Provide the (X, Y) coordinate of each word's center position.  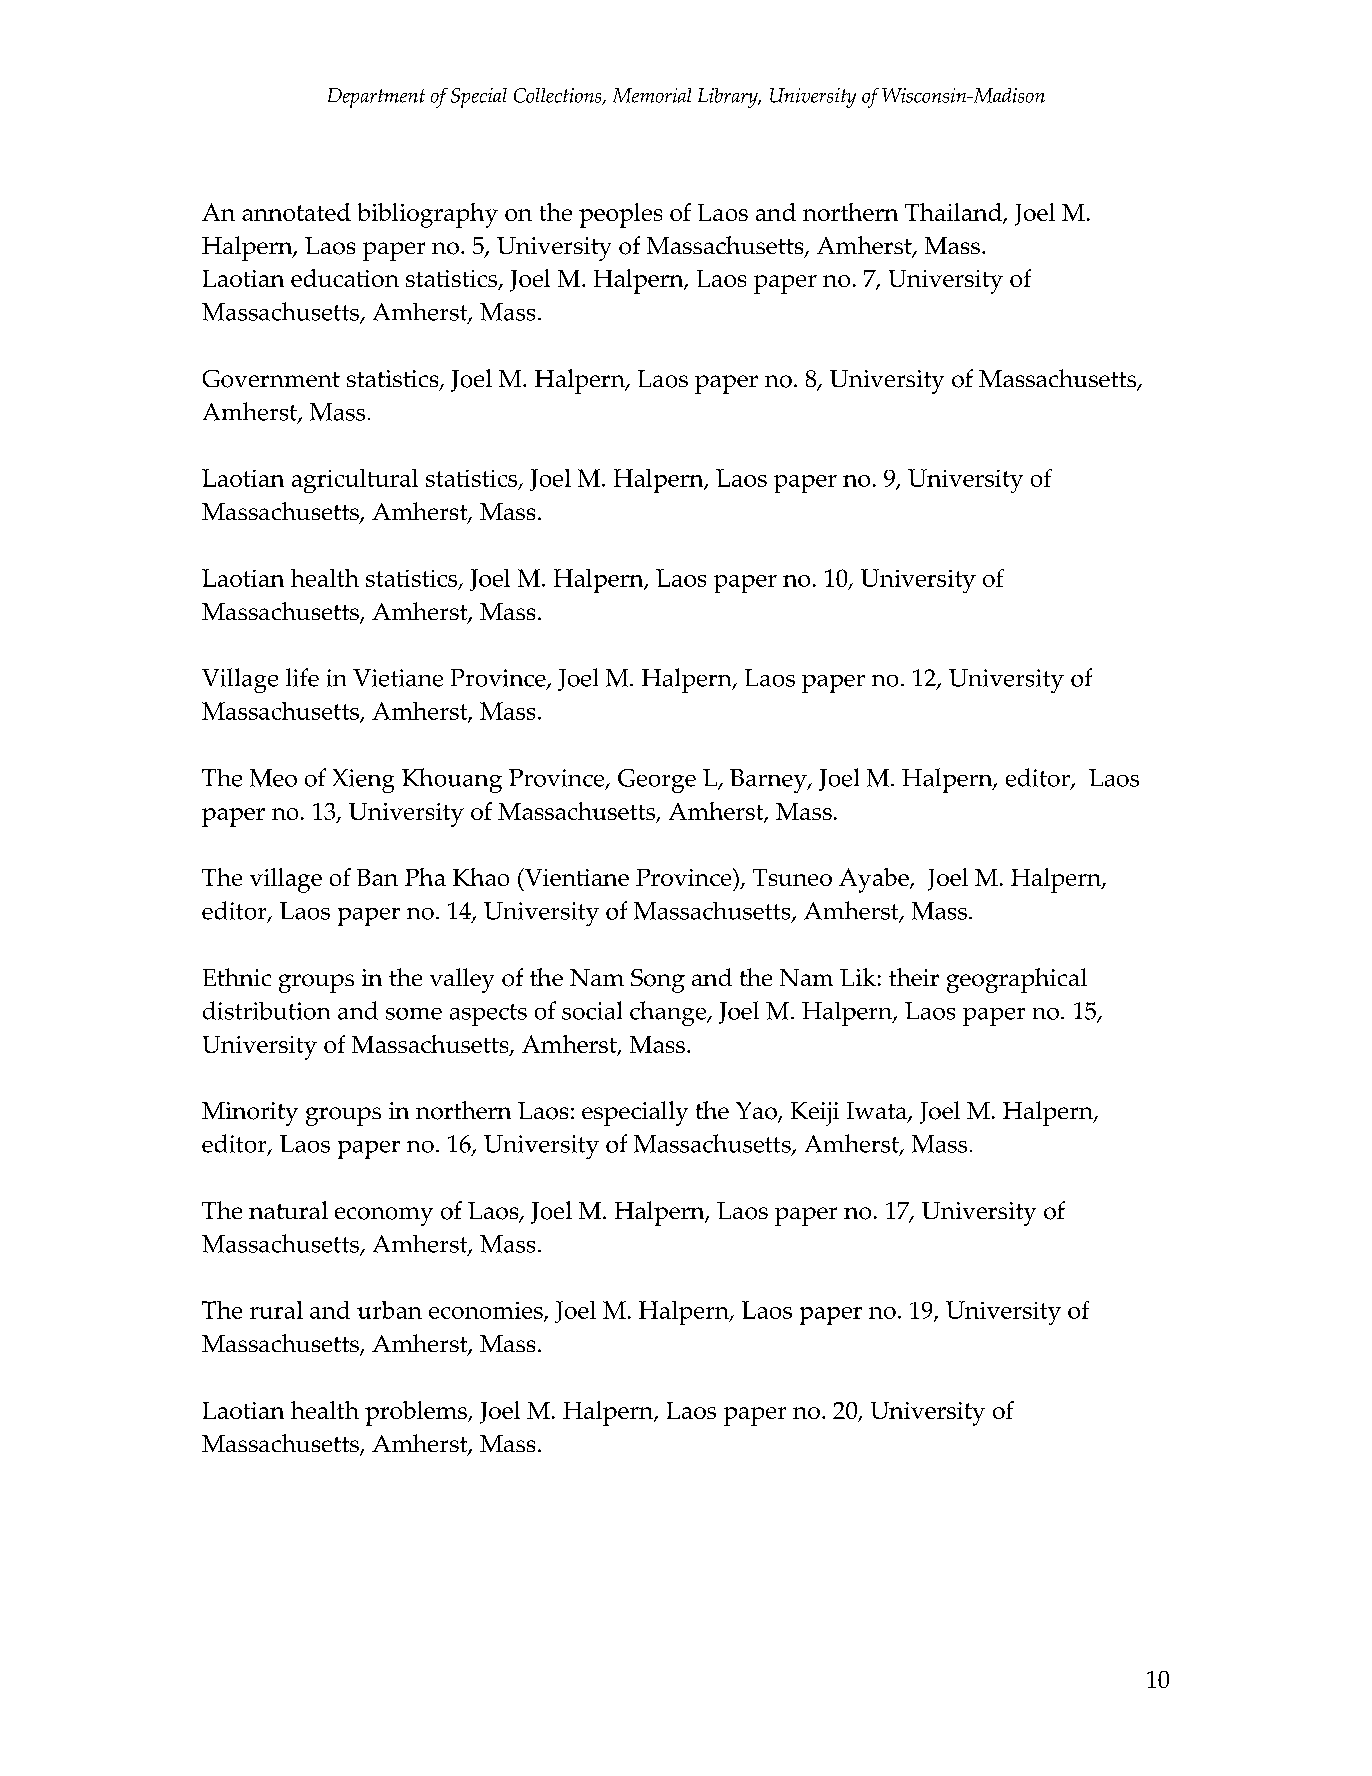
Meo (273, 778)
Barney (769, 781)
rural (276, 1310)
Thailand (954, 213)
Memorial (652, 95)
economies (487, 1312)
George (657, 781)
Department (376, 98)
